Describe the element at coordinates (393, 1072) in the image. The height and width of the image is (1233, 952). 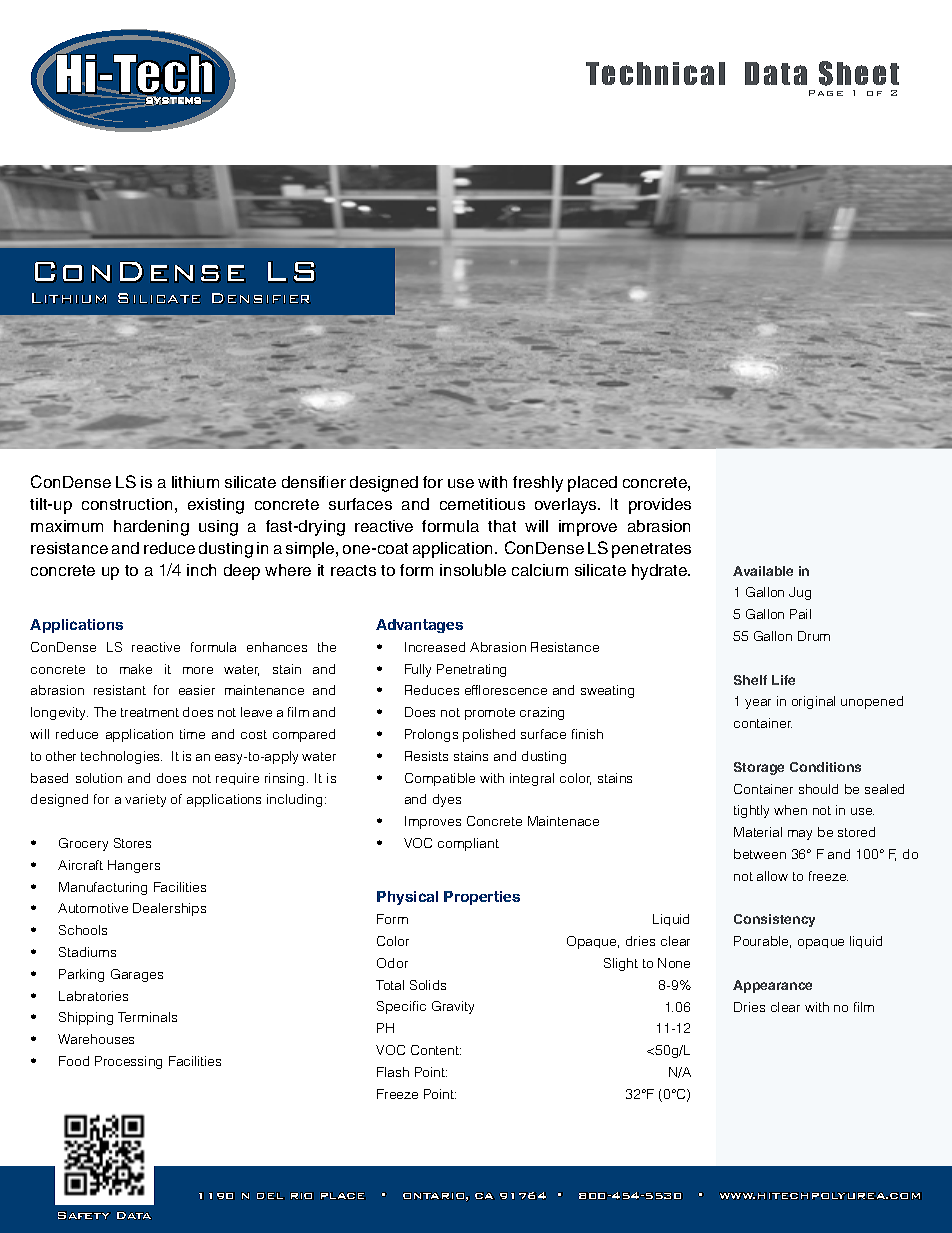
I see `Flash` at that location.
